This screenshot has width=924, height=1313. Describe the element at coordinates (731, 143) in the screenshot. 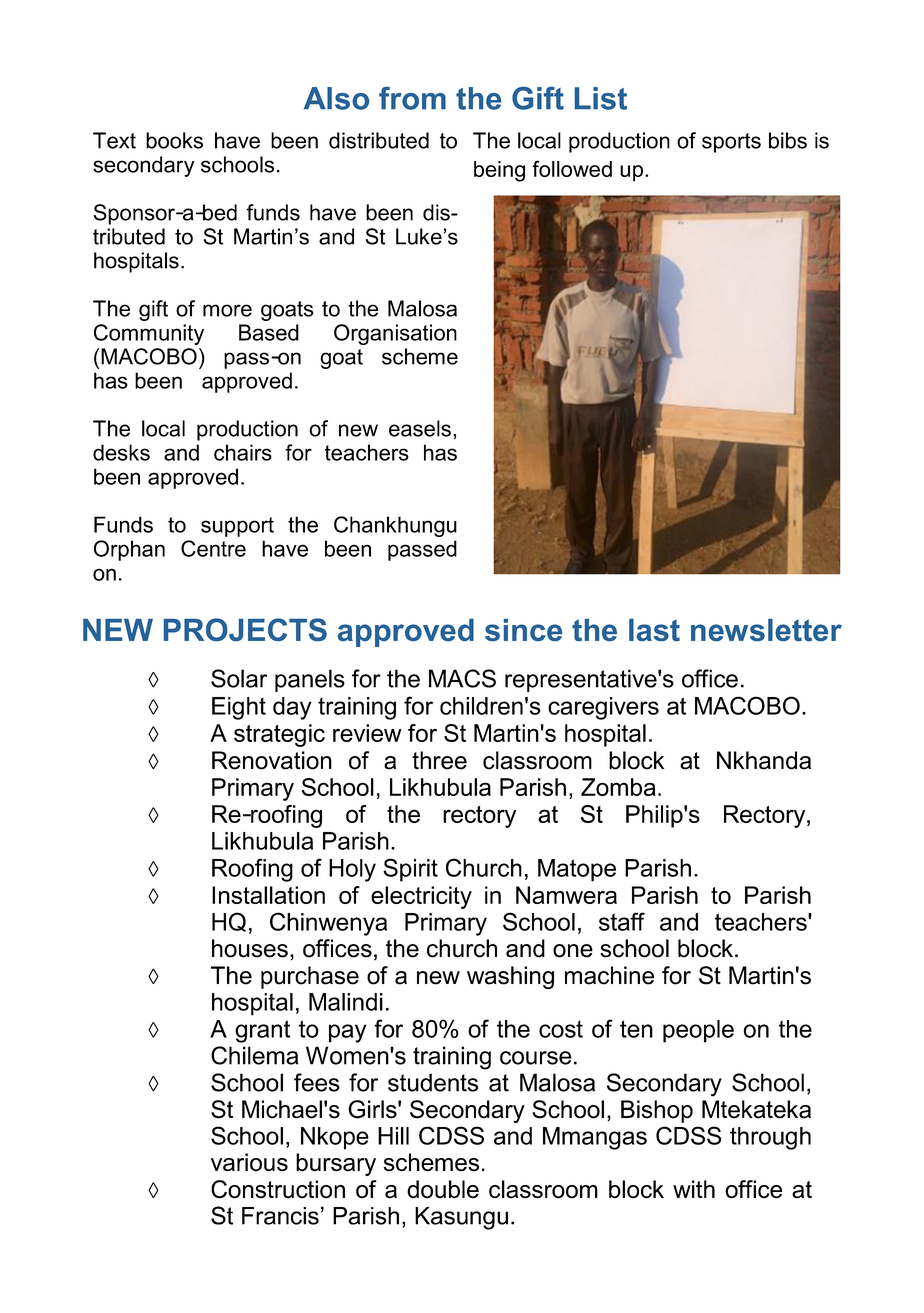

I see `sports` at that location.
